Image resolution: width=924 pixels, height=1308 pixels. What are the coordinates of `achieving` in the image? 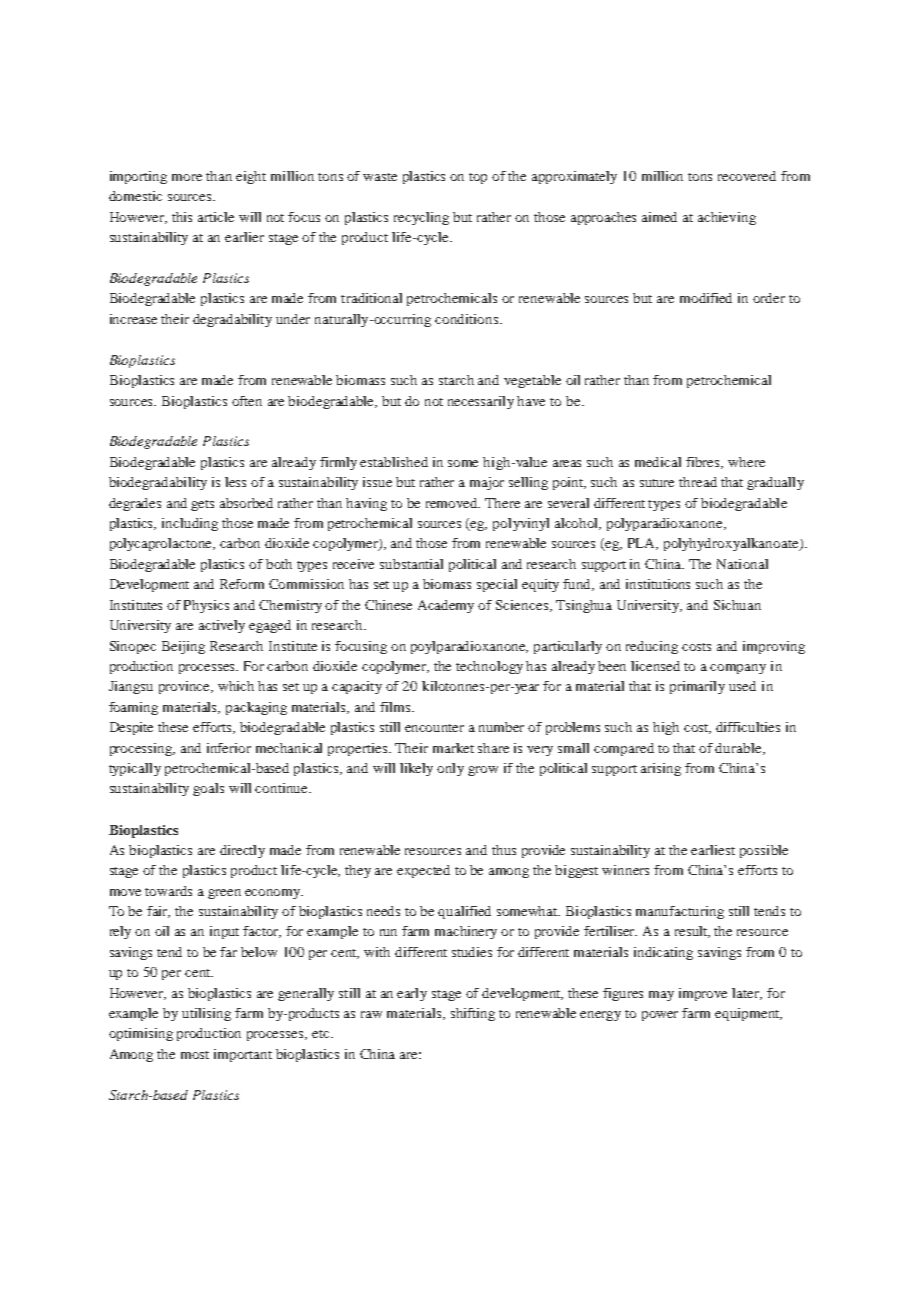 It's located at (727, 218).
